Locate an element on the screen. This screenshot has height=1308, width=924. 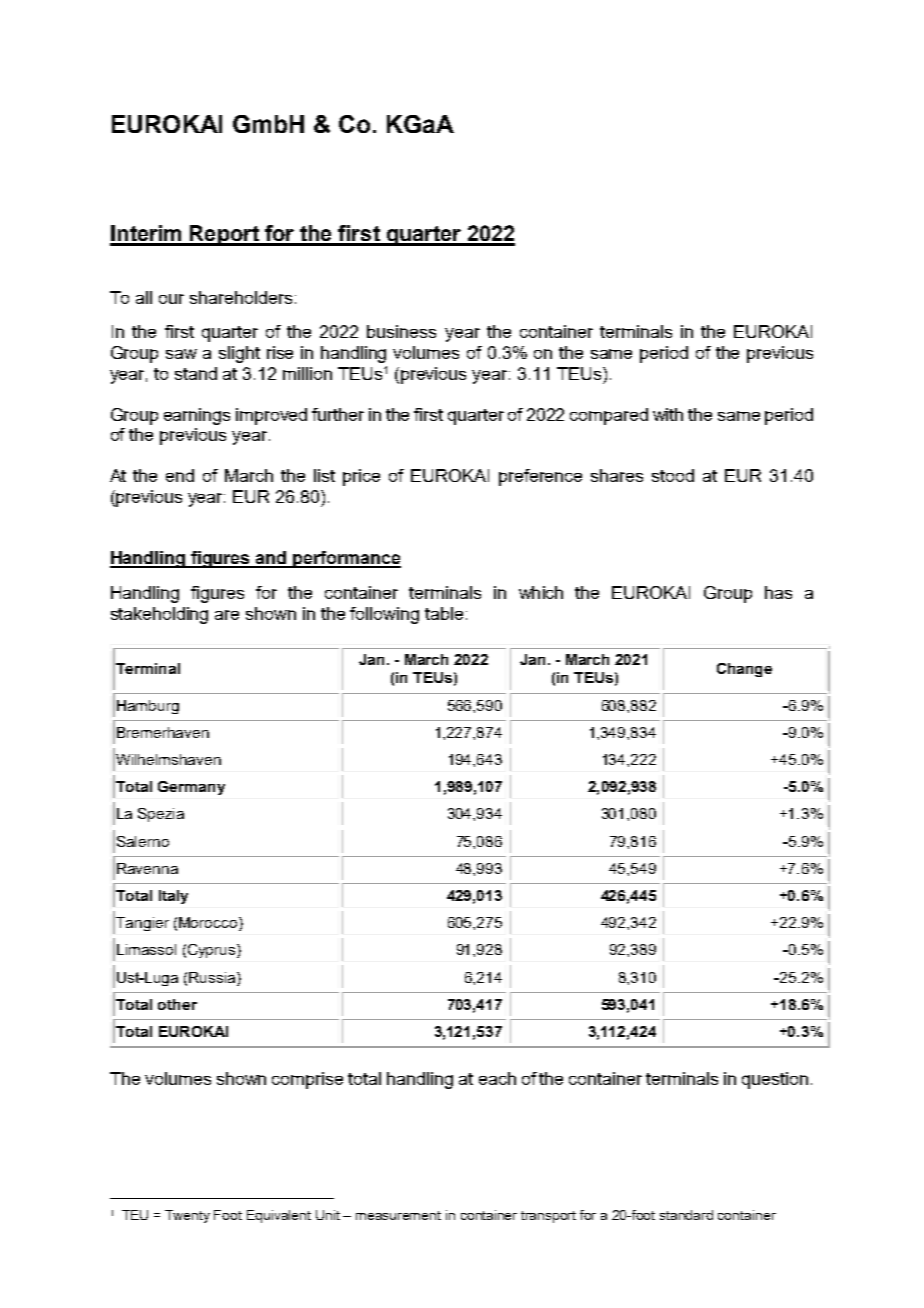
end is located at coordinates (180, 475).
